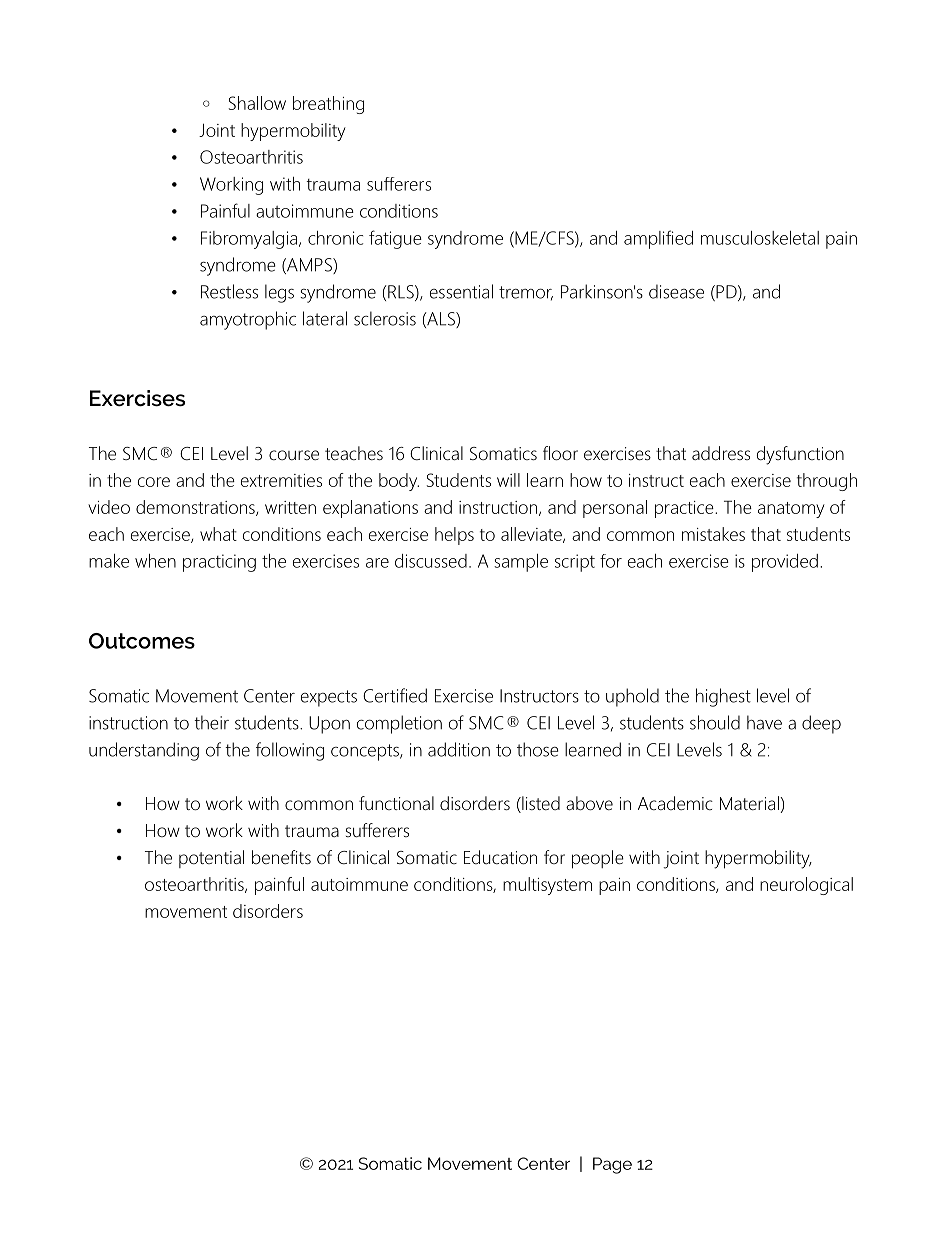  I want to click on Shallow, so click(257, 103).
